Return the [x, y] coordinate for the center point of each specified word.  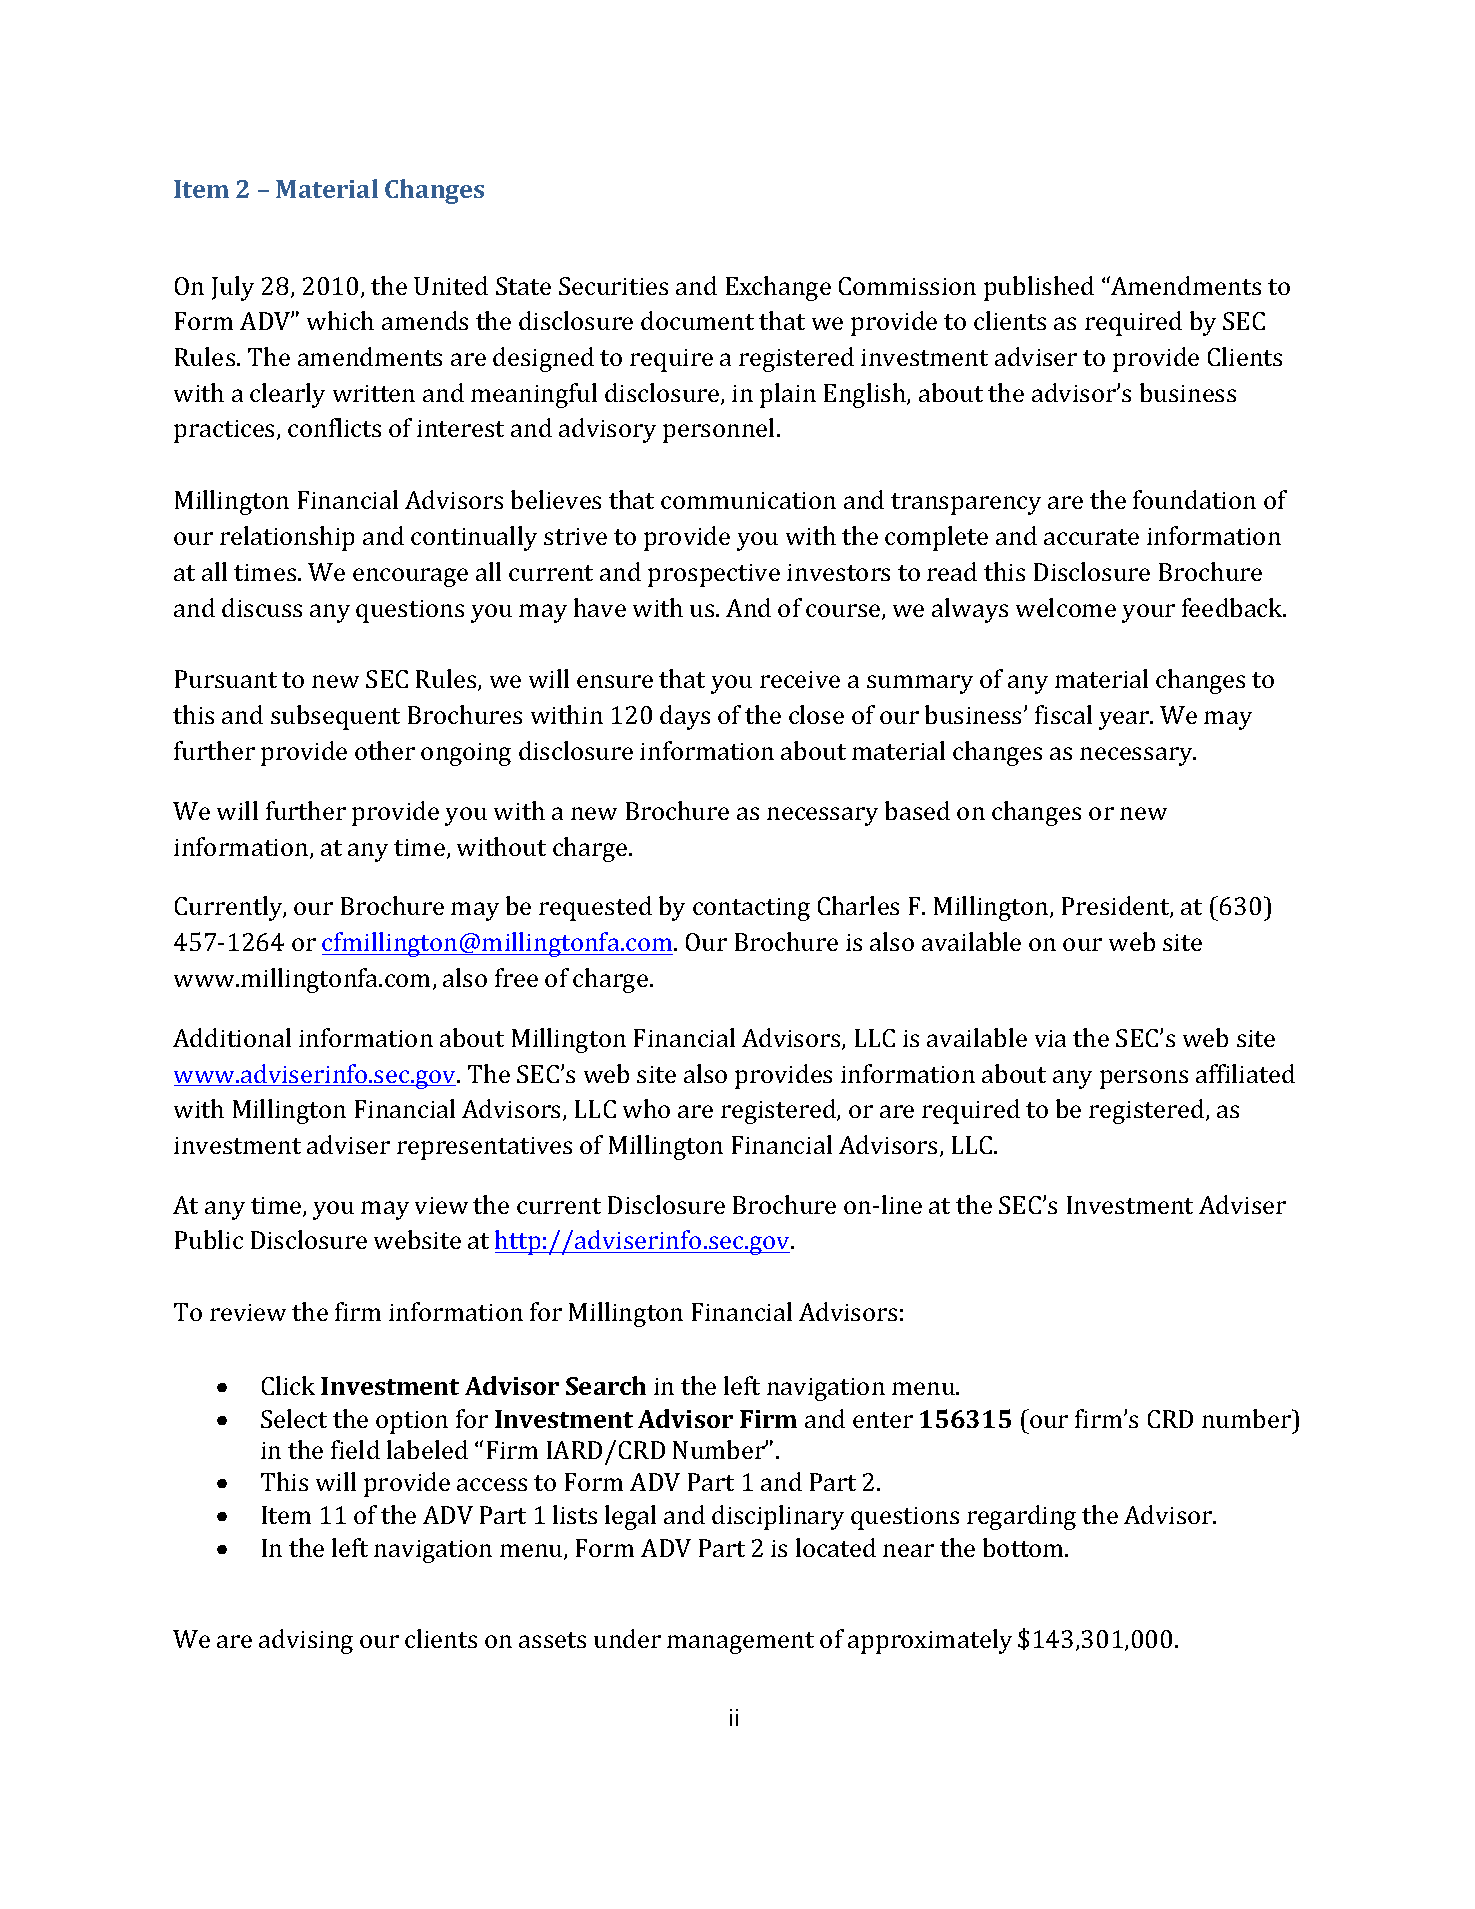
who [646, 1108]
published [1039, 288]
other [385, 750]
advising [306, 1641]
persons [1144, 1079]
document [697, 320]
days [685, 717]
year [1125, 720]
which [340, 320]
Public [209, 1239]
